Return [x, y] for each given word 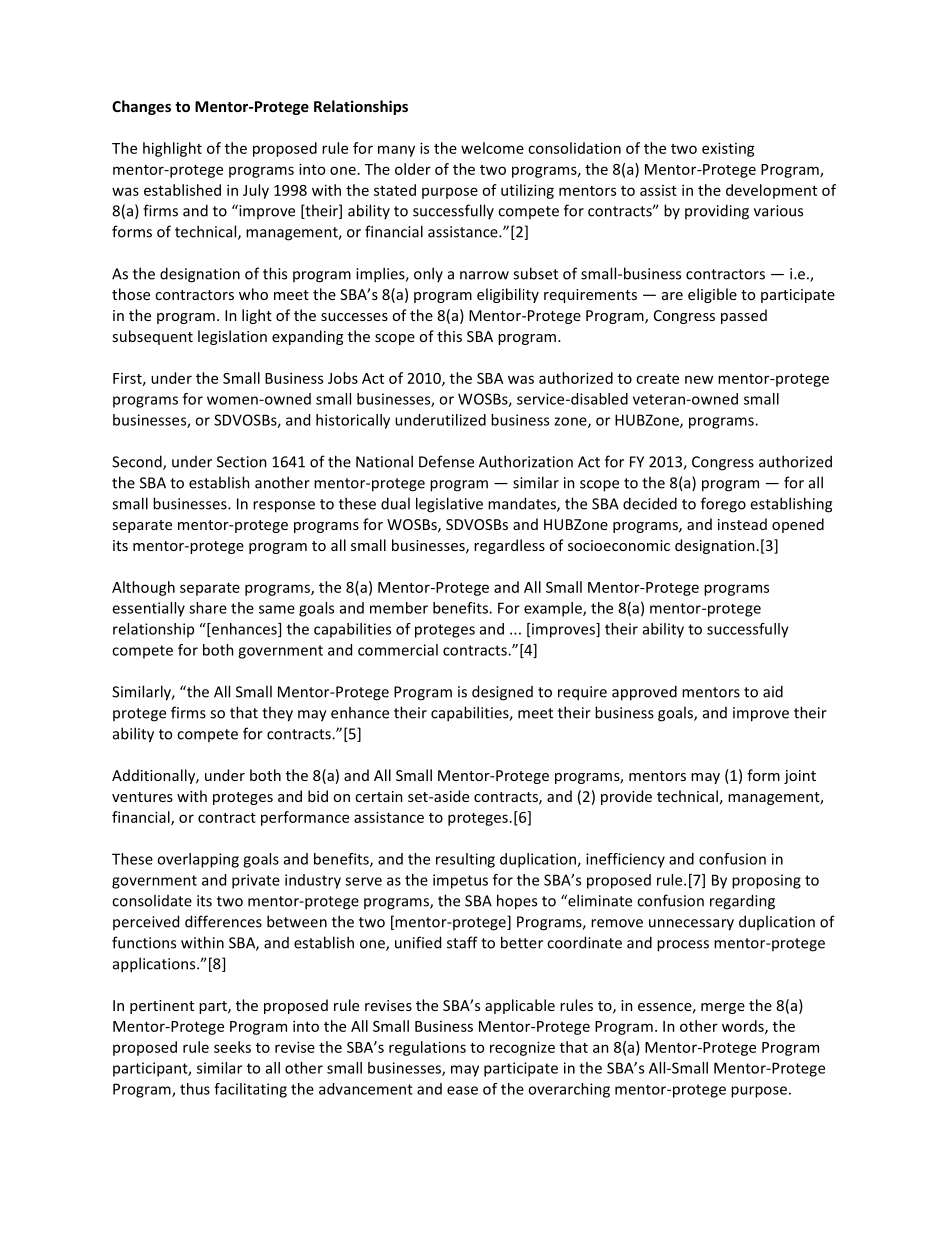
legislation [232, 337]
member [399, 608]
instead [742, 524]
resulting [465, 860]
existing [728, 149]
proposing [766, 881]
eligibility [508, 295]
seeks [232, 1047]
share [208, 608]
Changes [141, 107]
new [699, 379]
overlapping [198, 860]
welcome [492, 148]
